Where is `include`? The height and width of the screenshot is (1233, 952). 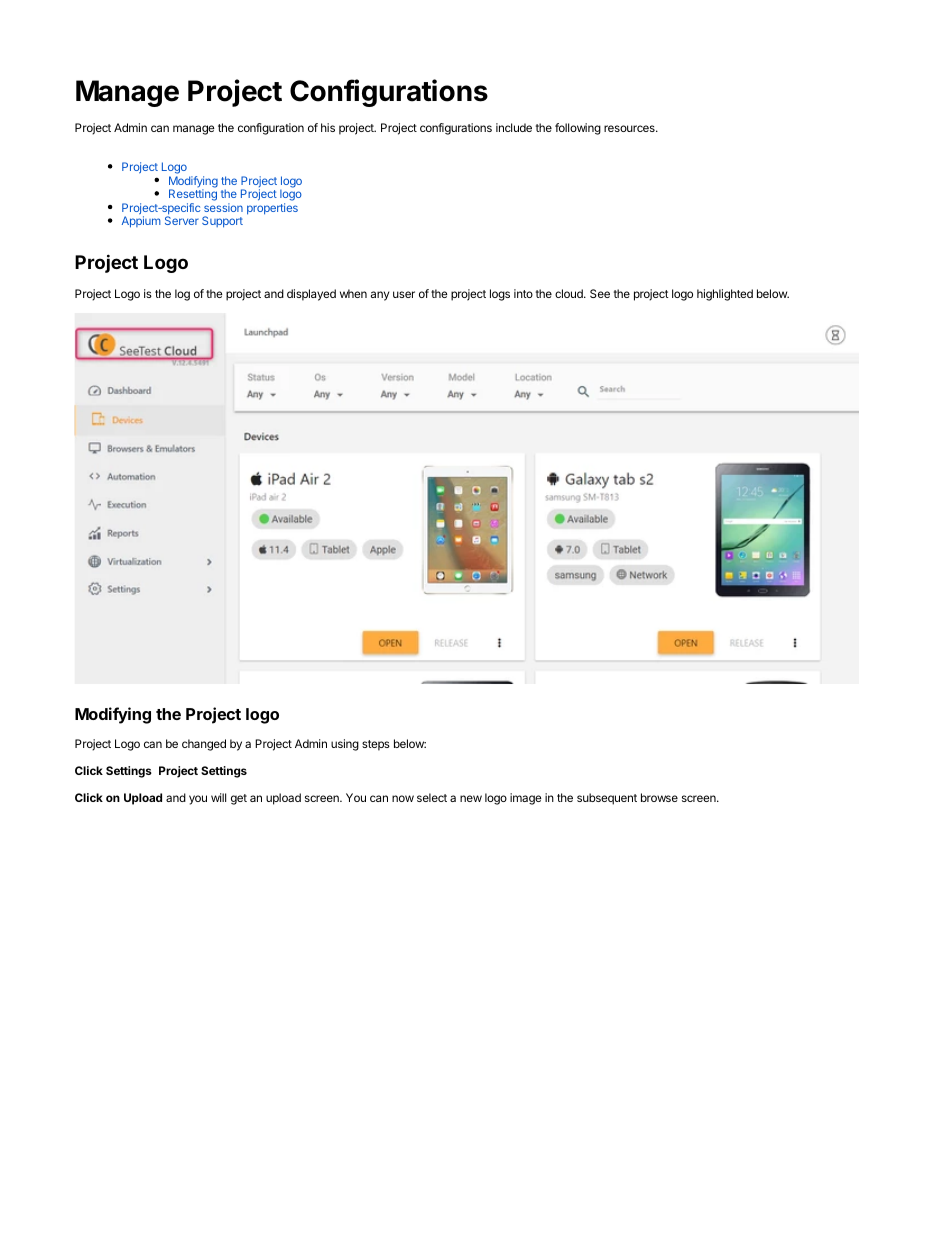 include is located at coordinates (514, 127).
